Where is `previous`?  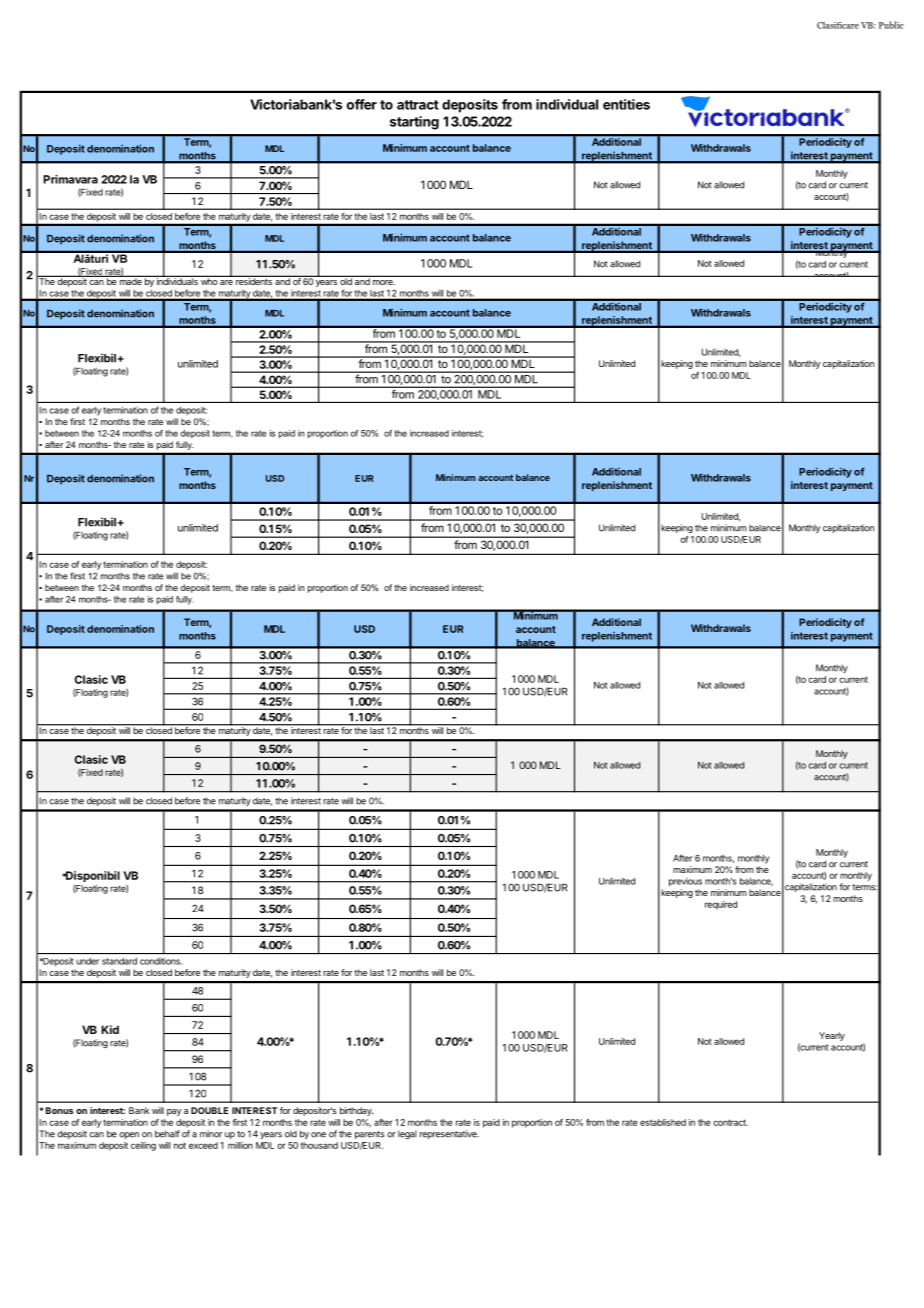 previous is located at coordinates (685, 882).
